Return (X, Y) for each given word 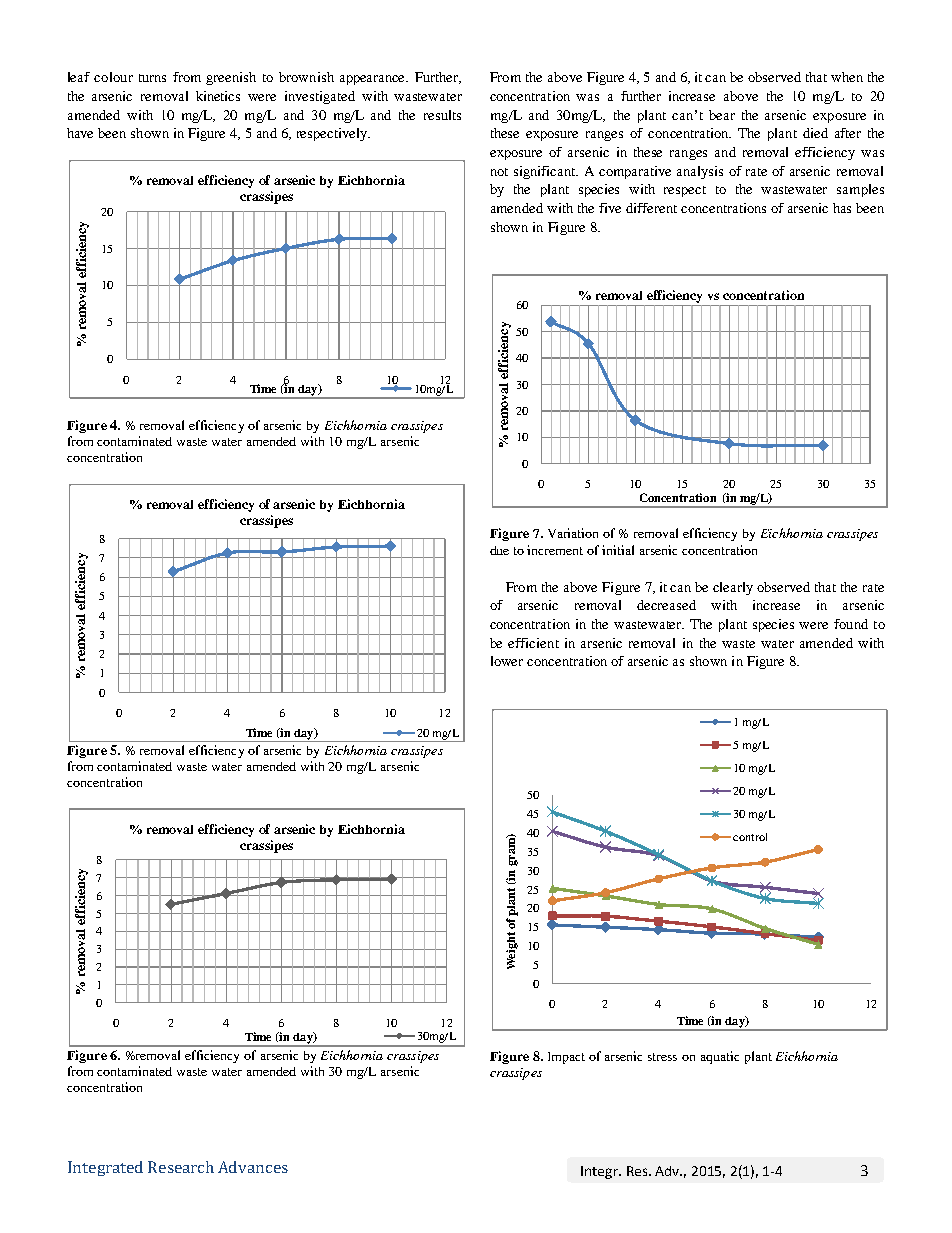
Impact (566, 1058)
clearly (733, 588)
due (499, 550)
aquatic (720, 1057)
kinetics (218, 96)
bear (722, 115)
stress (662, 1057)
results (442, 115)
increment (555, 550)
